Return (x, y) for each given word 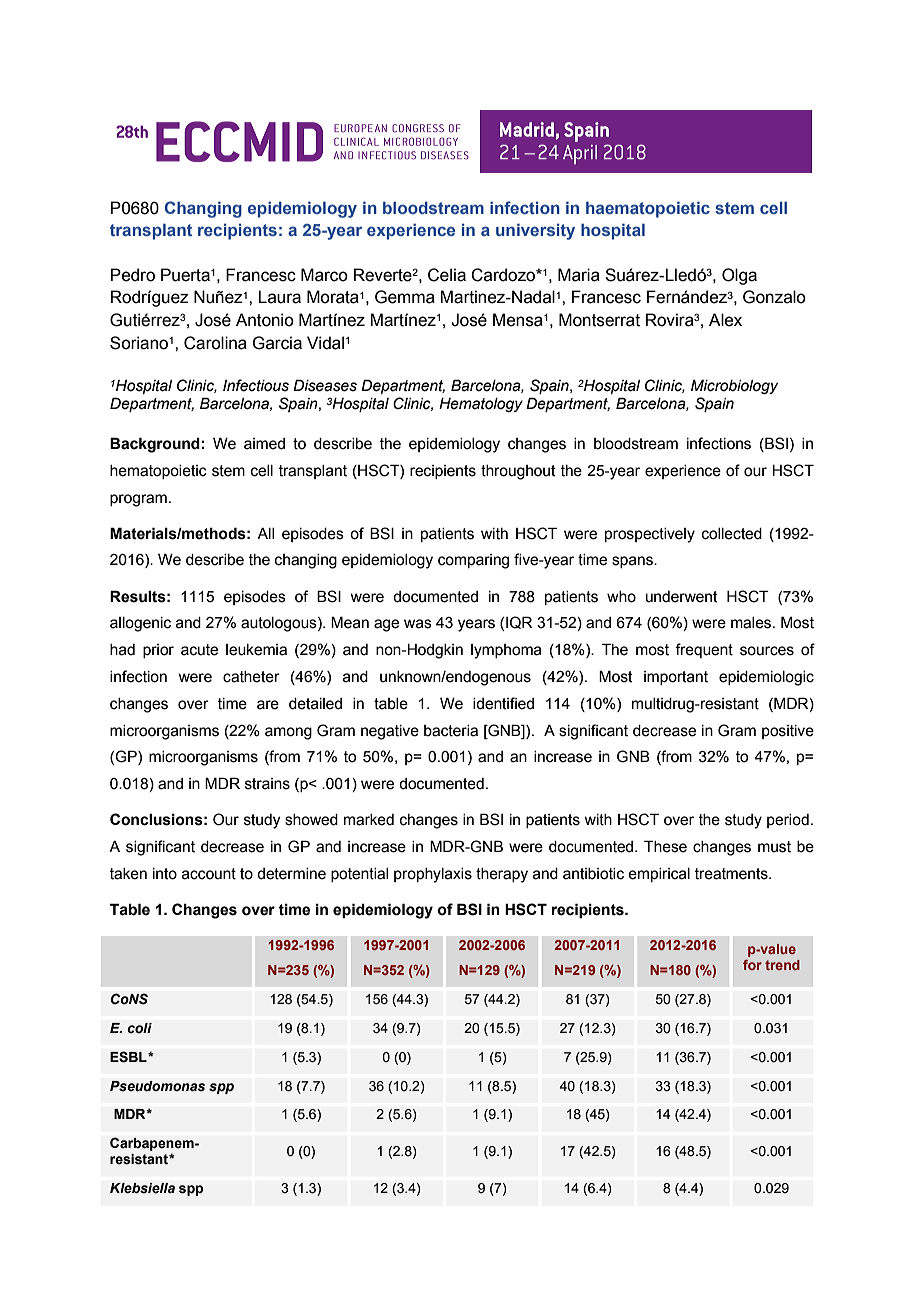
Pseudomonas (157, 1086)
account (209, 874)
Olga (739, 276)
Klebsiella (142, 1188)
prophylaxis (433, 875)
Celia (447, 275)
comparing (473, 561)
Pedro (133, 275)
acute (199, 650)
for (752, 965)
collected (732, 534)
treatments (732, 874)
